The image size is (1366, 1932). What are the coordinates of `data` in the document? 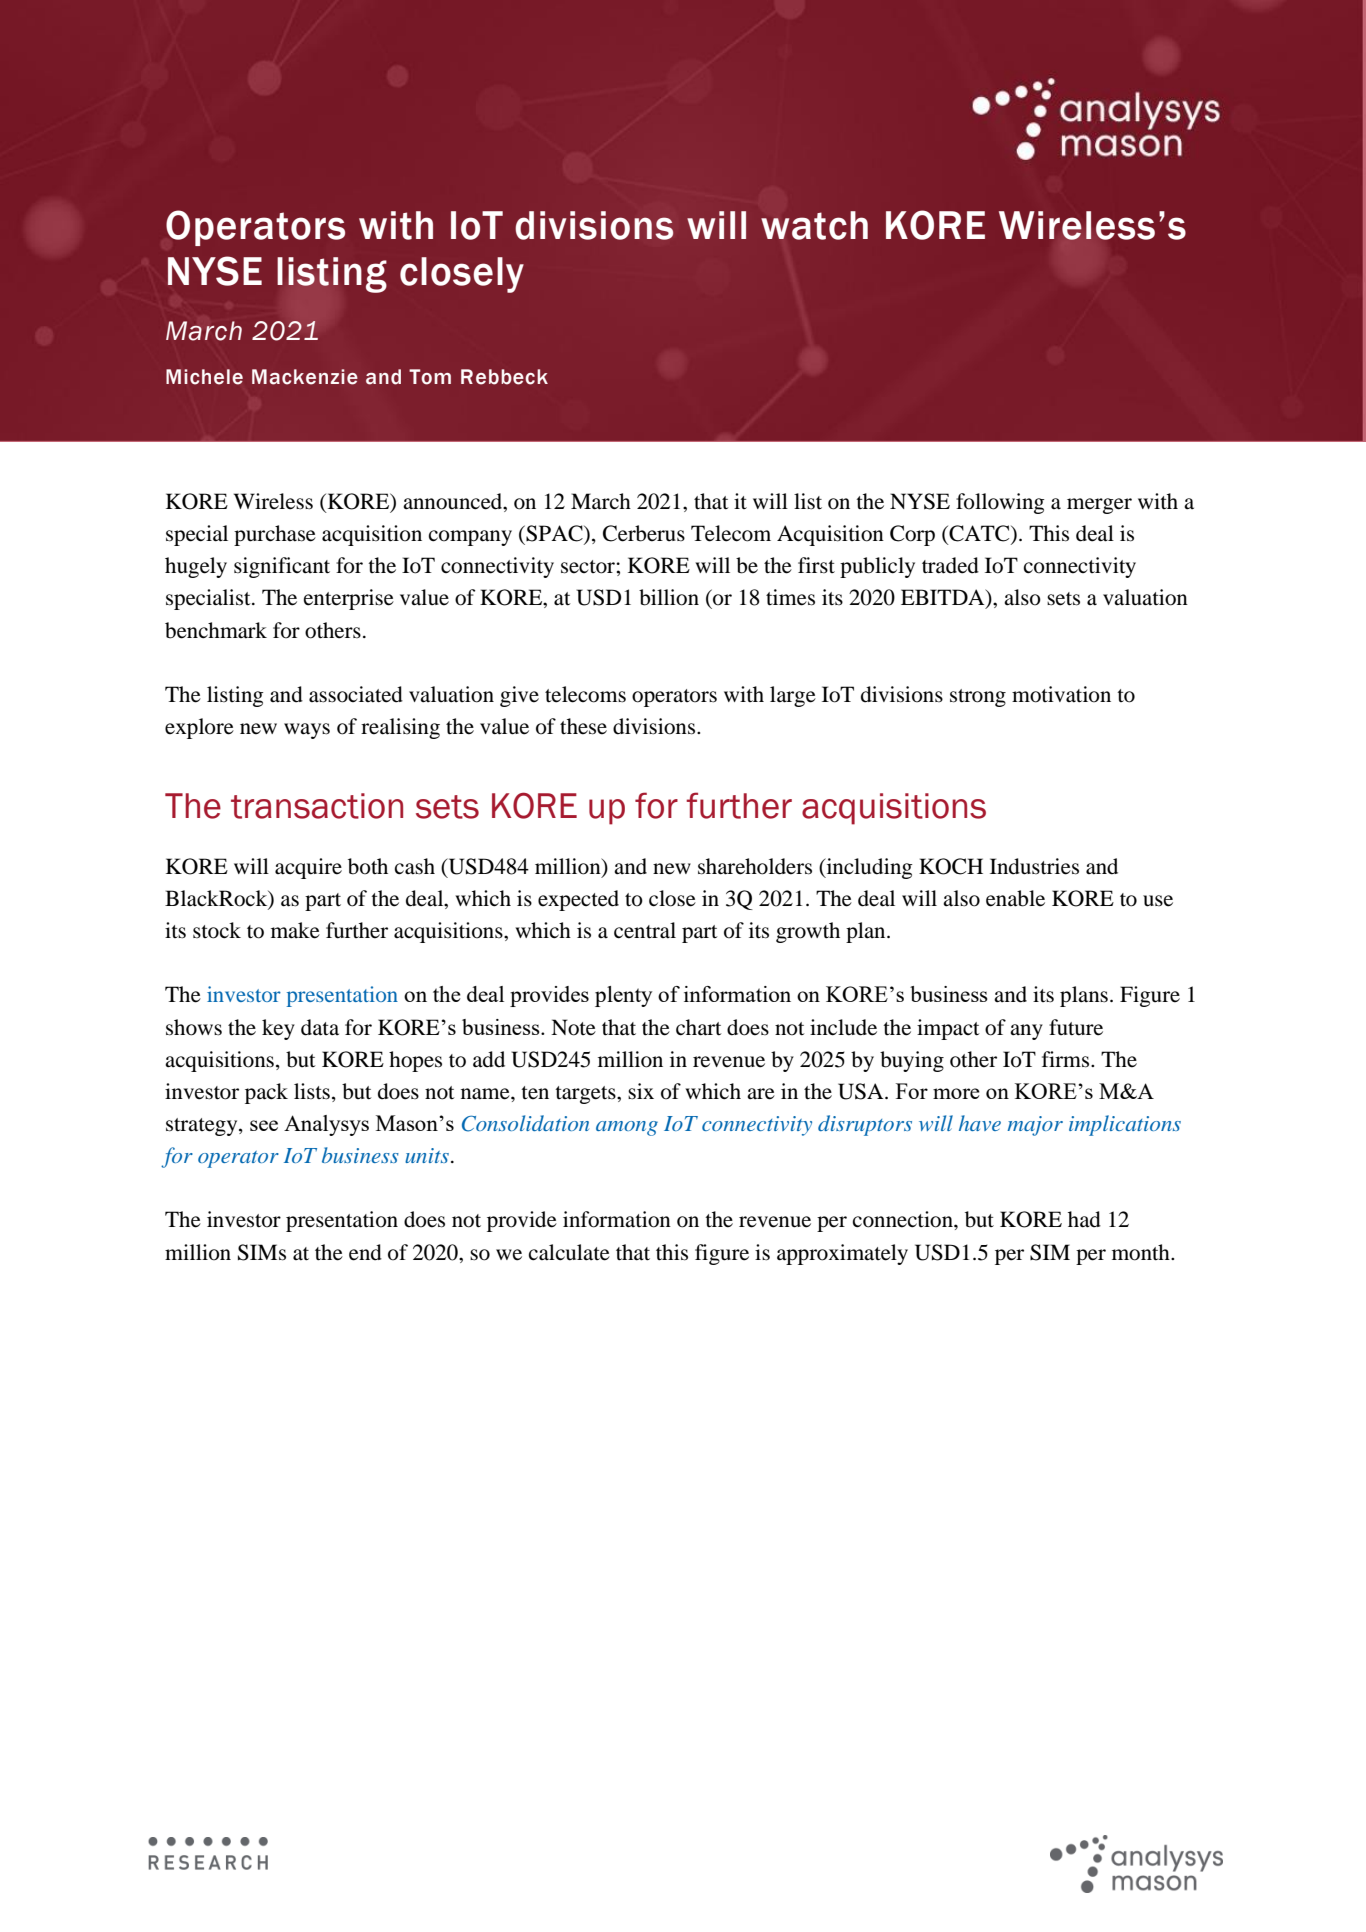 It's located at (320, 1027).
